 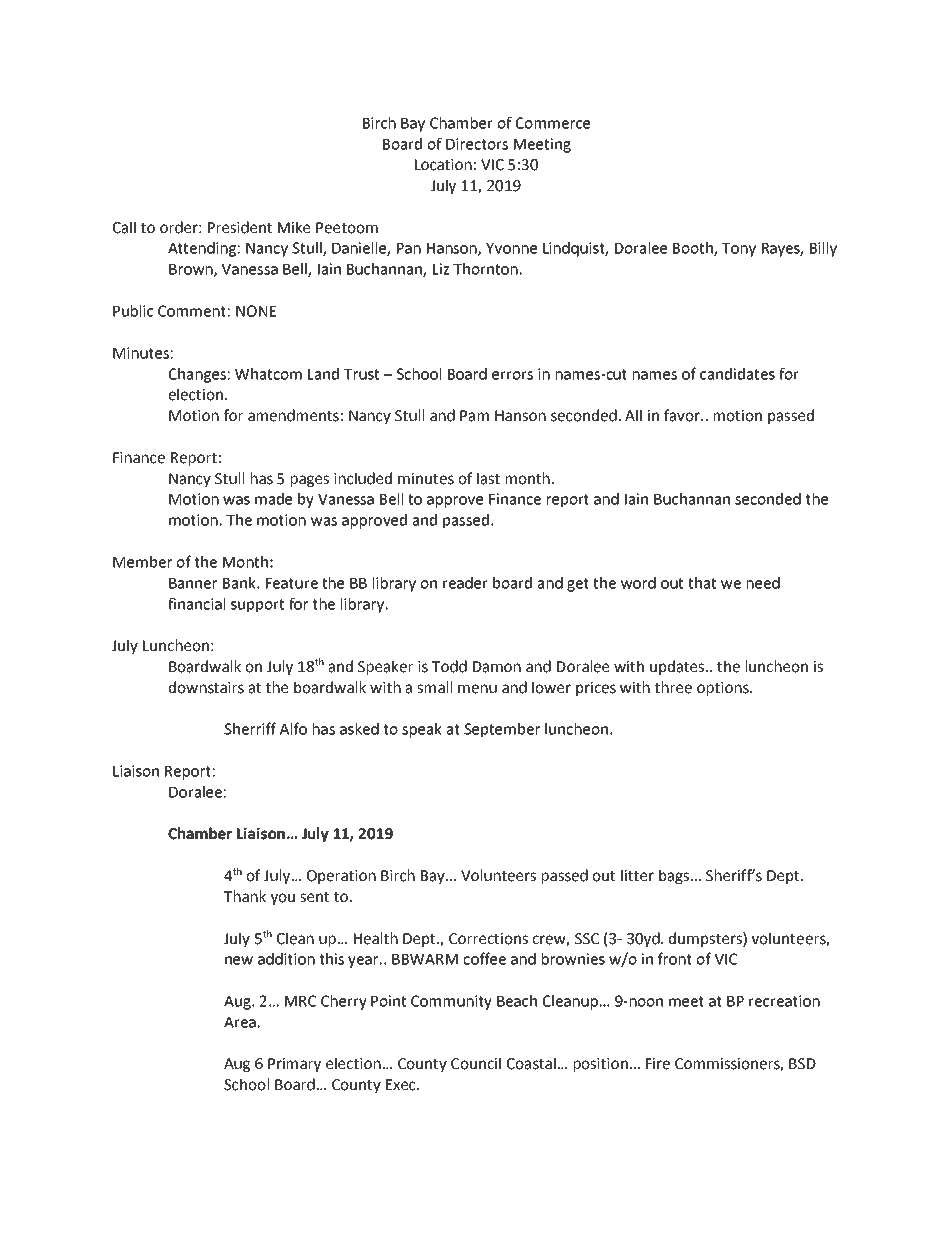 What do you see at coordinates (273, 499) in the image?
I see `made` at bounding box center [273, 499].
